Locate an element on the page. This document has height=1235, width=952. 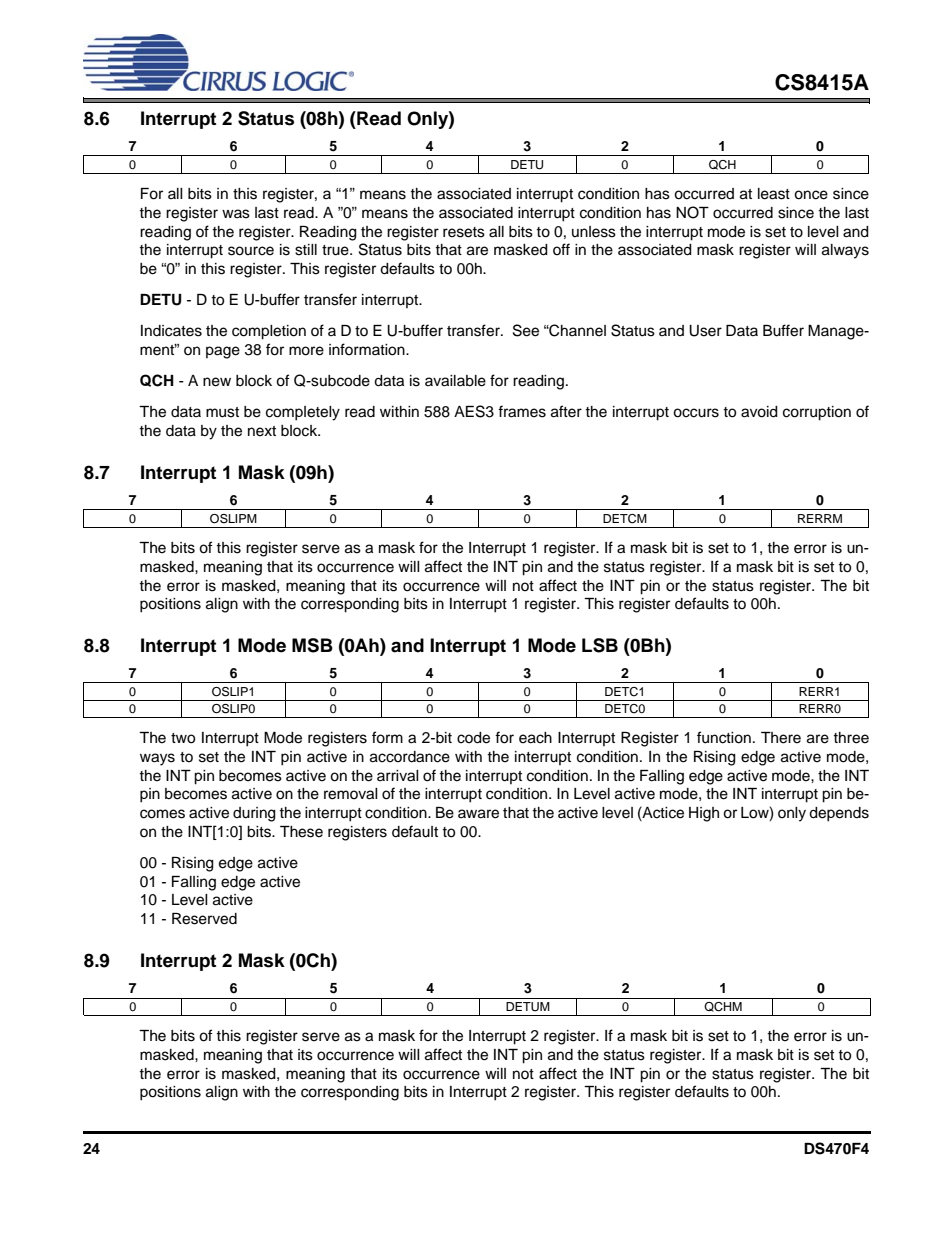
aware is located at coordinates (478, 814).
